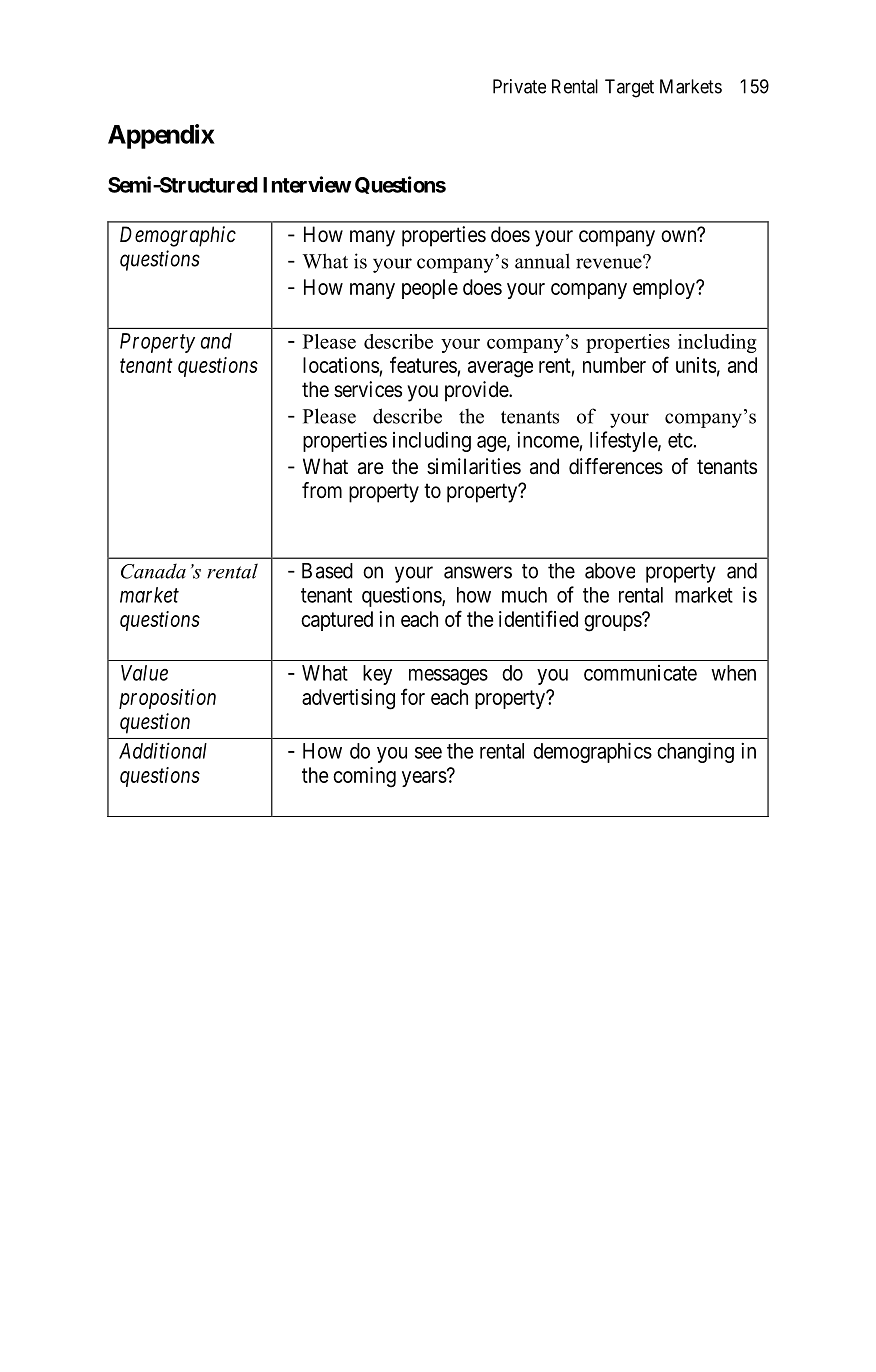 The image size is (876, 1372). I want to click on Target, so click(629, 88).
